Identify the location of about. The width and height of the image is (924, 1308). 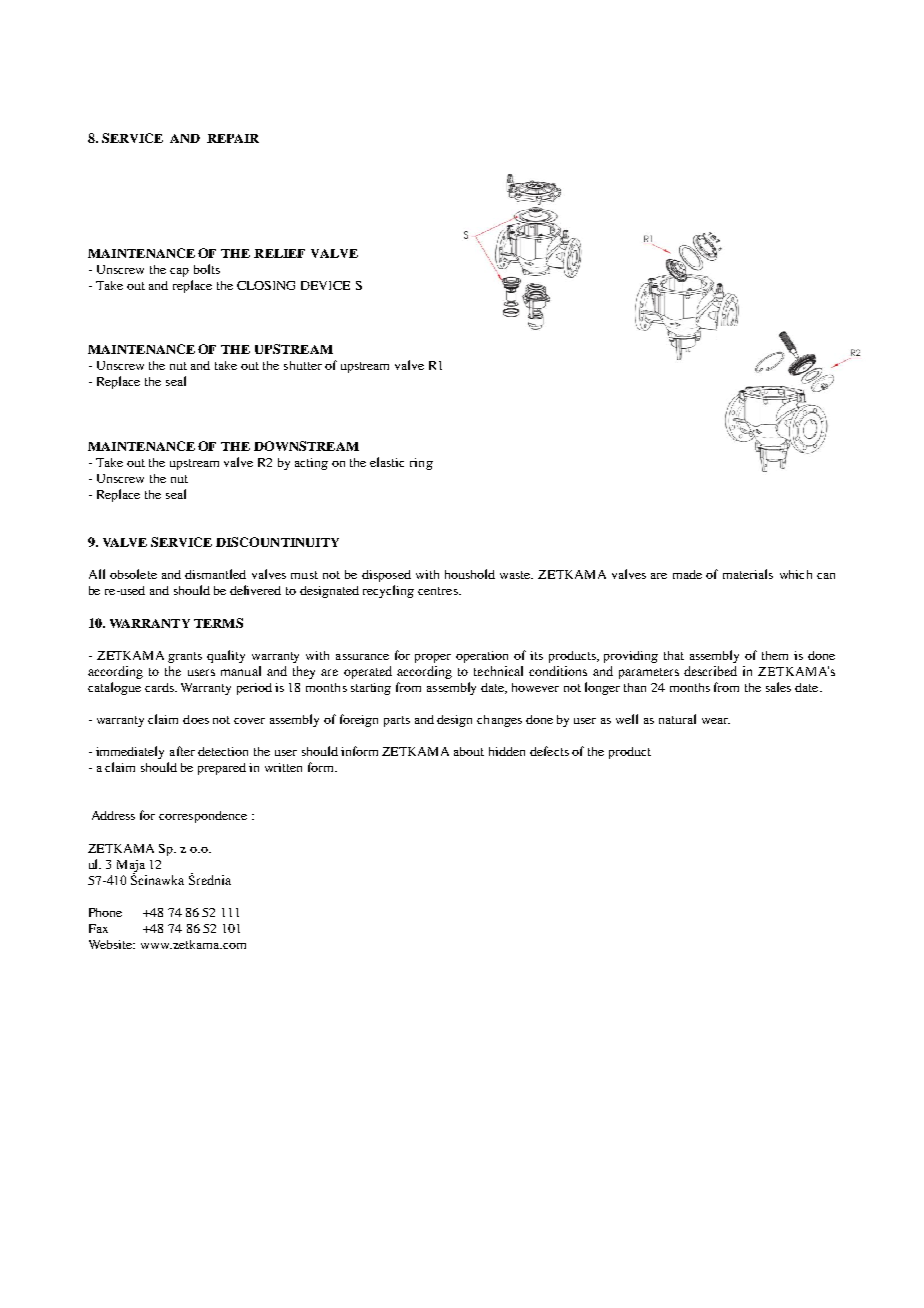
(469, 751).
